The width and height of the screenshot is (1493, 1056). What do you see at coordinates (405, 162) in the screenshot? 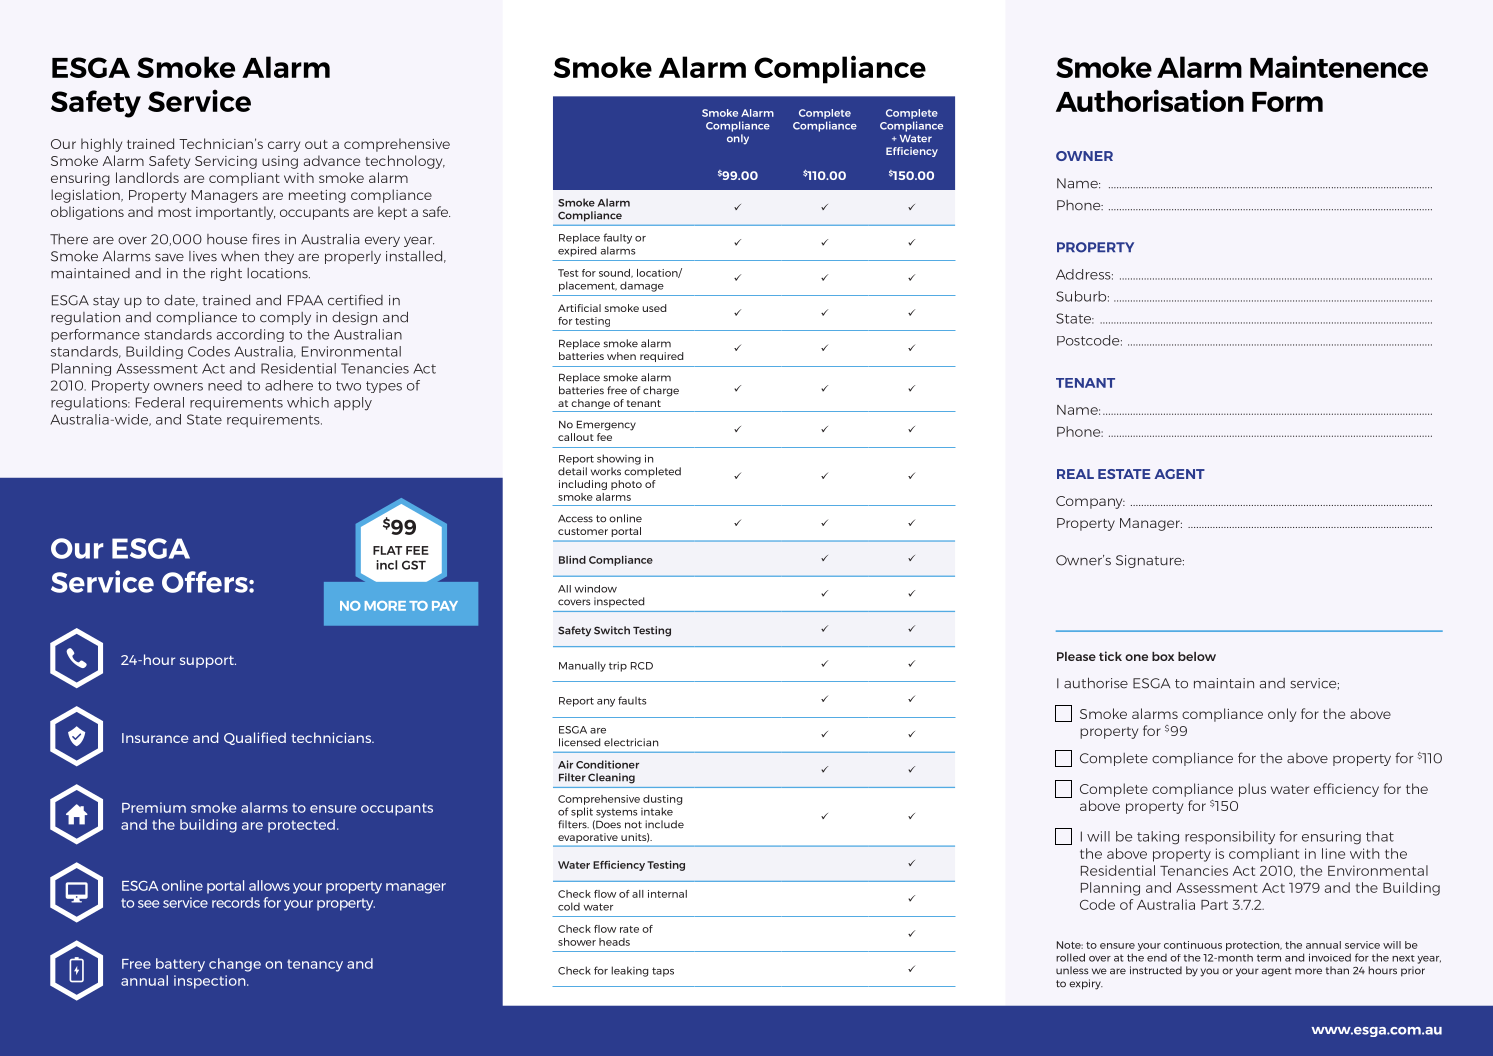
I see `technology` at bounding box center [405, 162].
